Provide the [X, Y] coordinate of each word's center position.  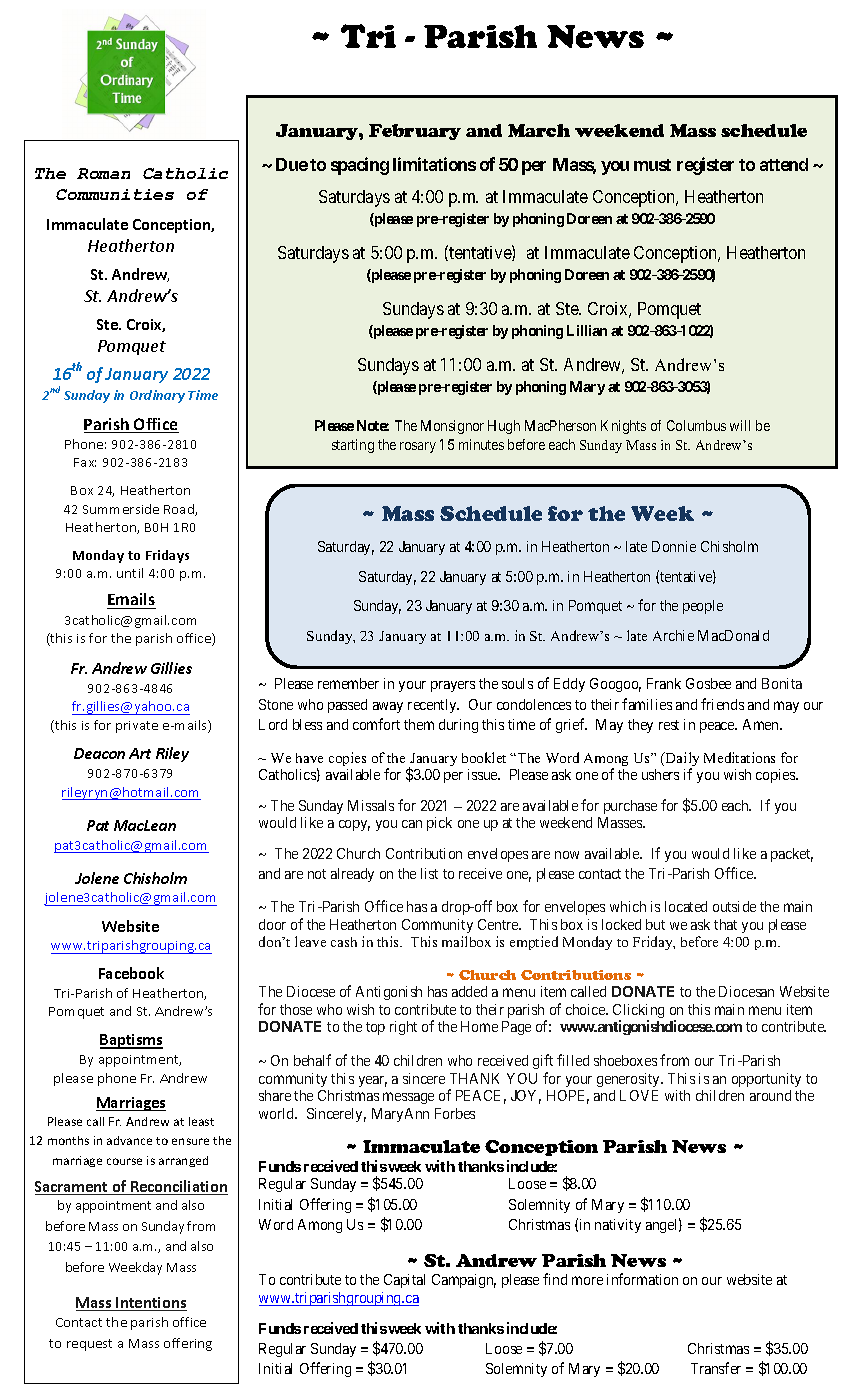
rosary [418, 447]
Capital [404, 1281]
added [469, 991]
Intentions [150, 1304]
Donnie [674, 546]
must [652, 165]
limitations [434, 164]
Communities [115, 194]
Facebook [131, 973]
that [725, 924]
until [130, 573]
